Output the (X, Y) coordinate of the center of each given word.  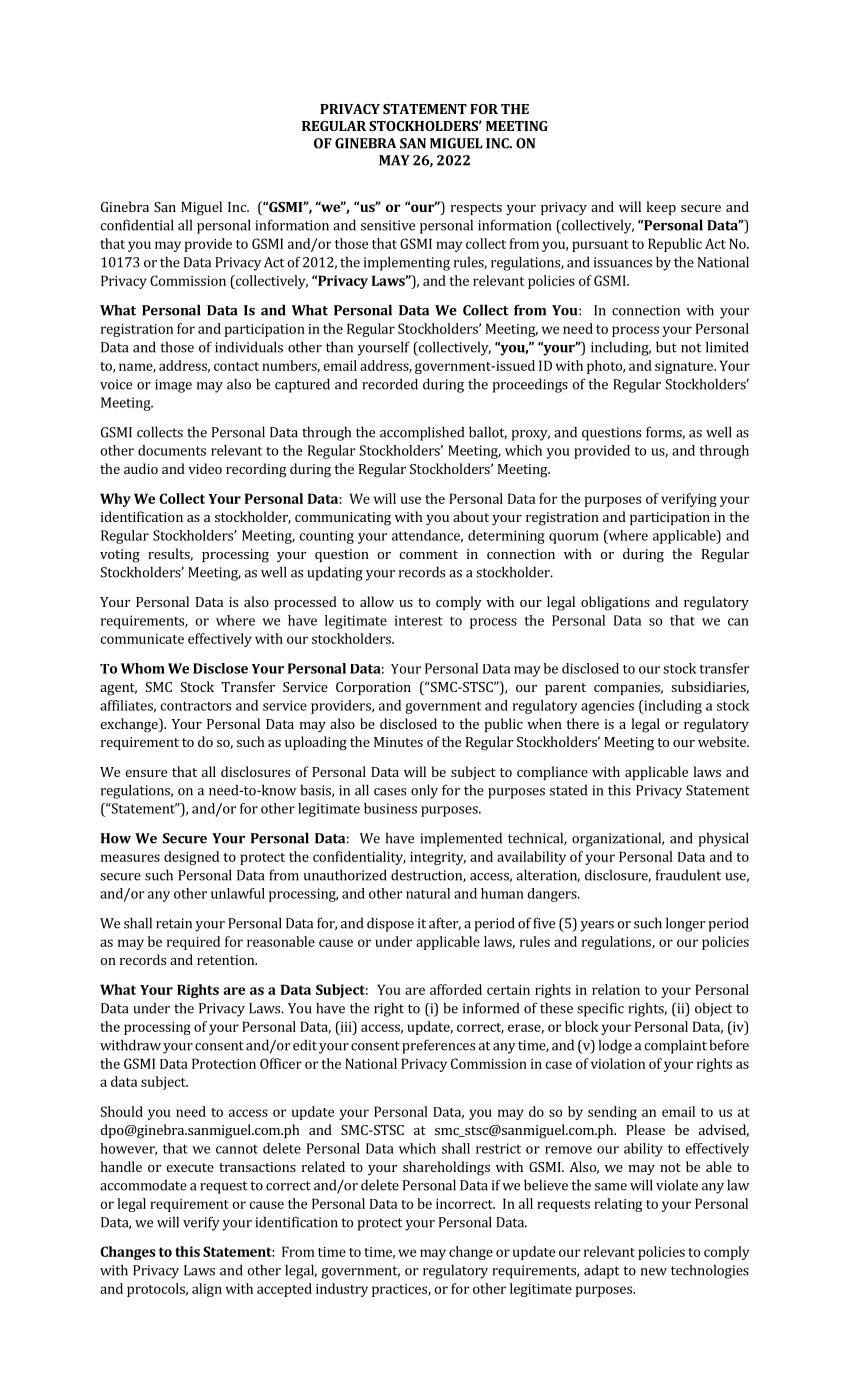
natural (428, 893)
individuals (249, 347)
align (207, 1290)
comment (428, 554)
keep (661, 208)
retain (174, 923)
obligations (615, 603)
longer (685, 924)
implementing (407, 263)
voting (120, 556)
